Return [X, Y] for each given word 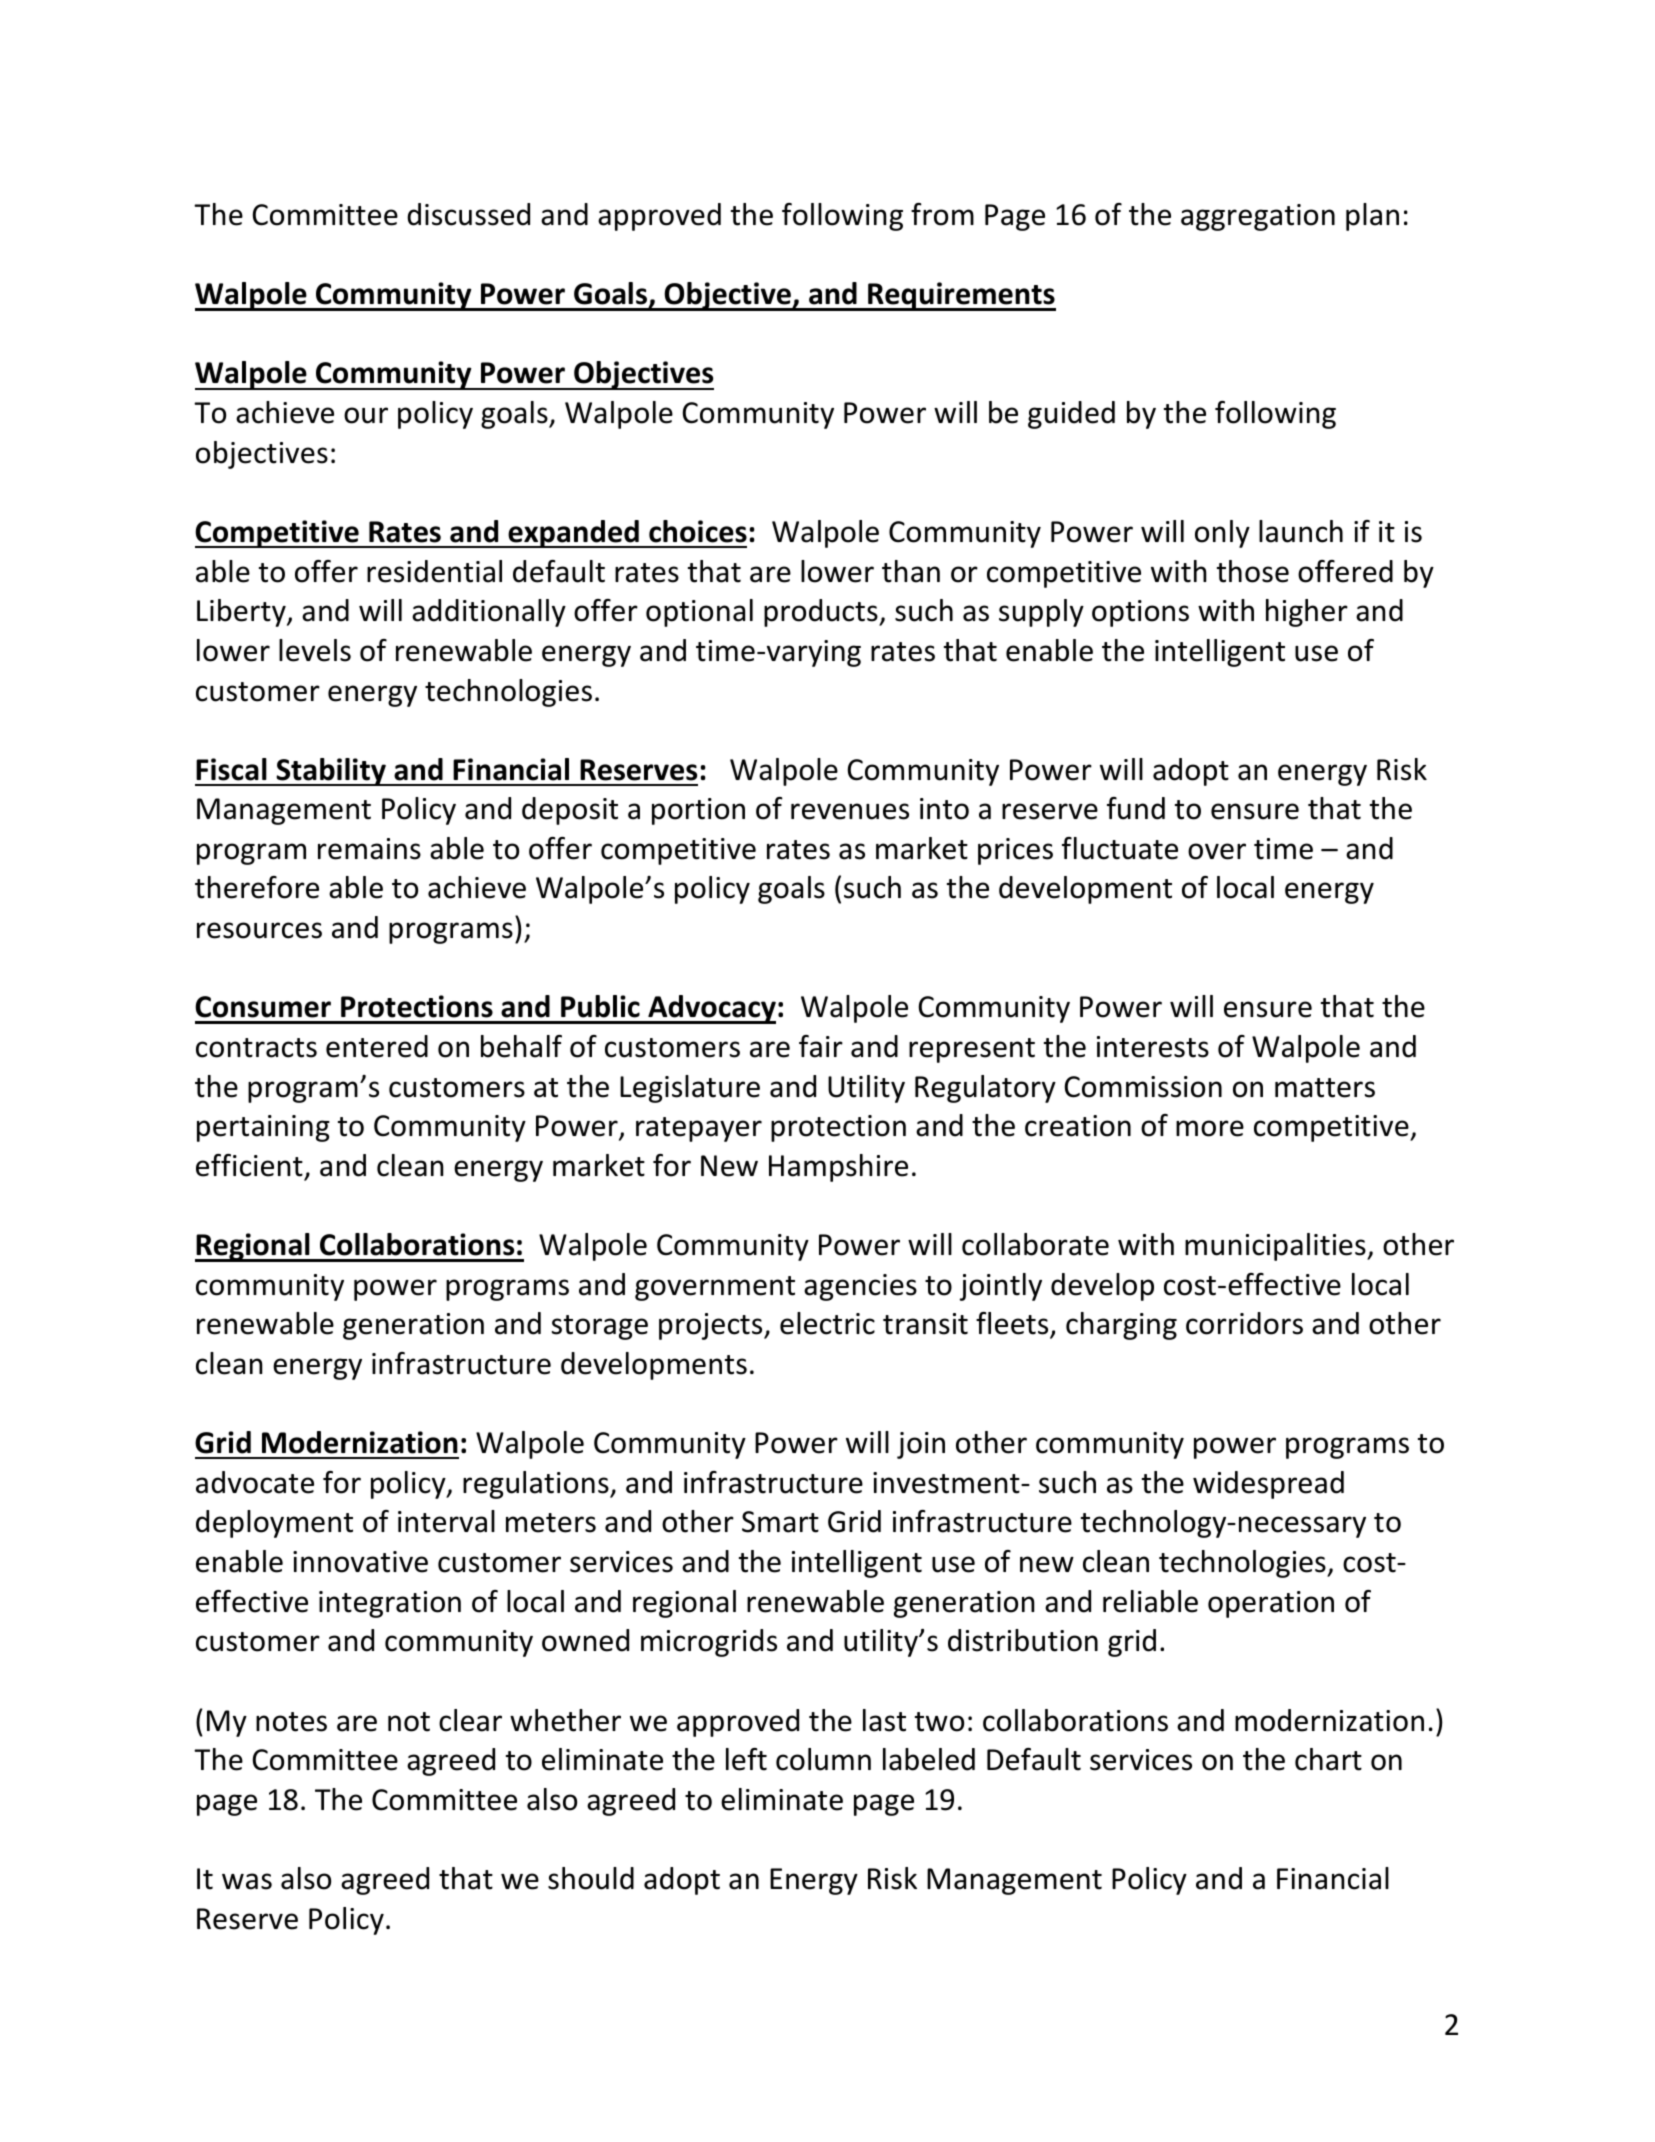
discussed [468, 214]
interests [1153, 1047]
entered [377, 1046]
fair [821, 1046]
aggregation [1258, 217]
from [942, 214]
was [247, 1881]
